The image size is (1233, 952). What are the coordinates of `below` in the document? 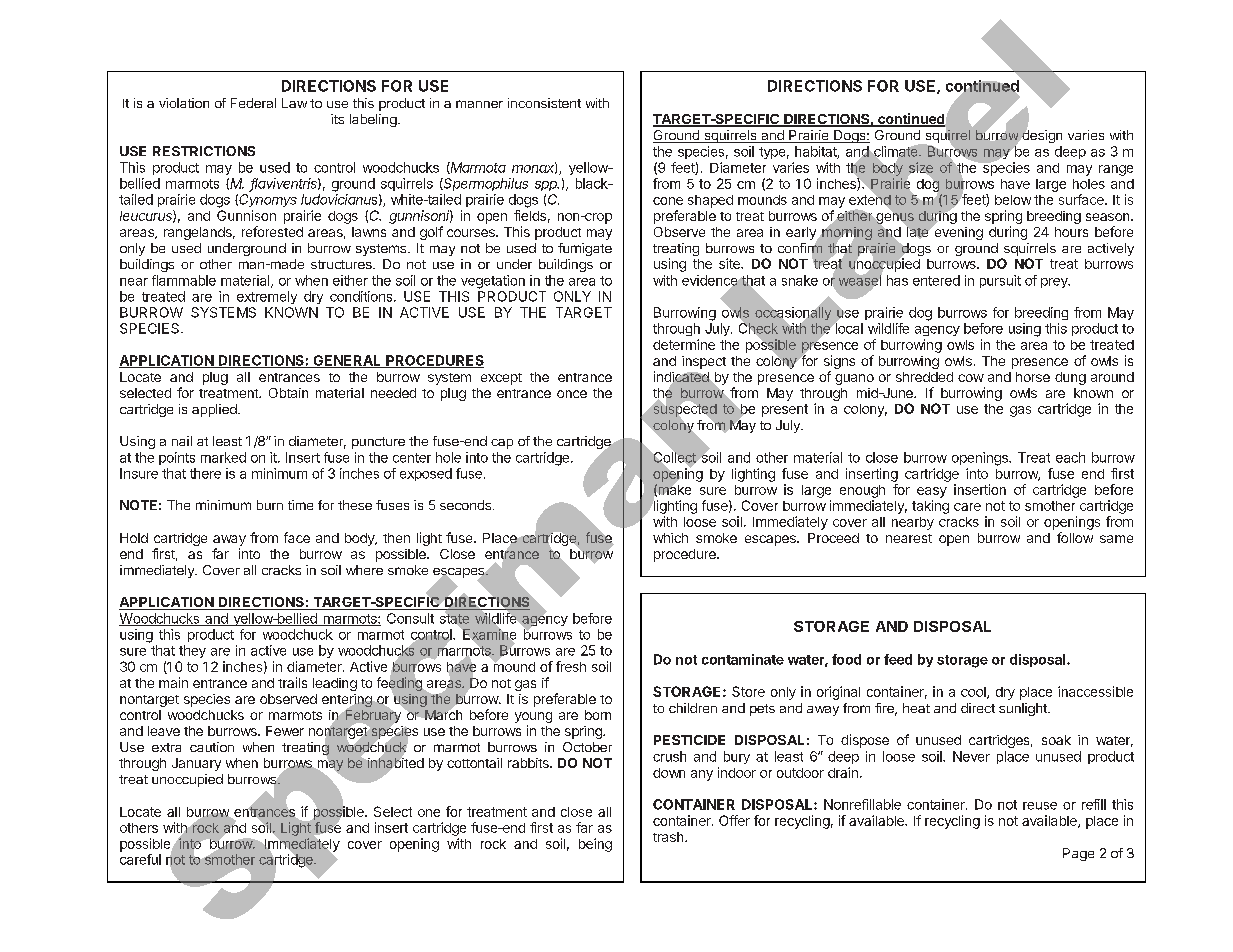 It's located at (1013, 200).
